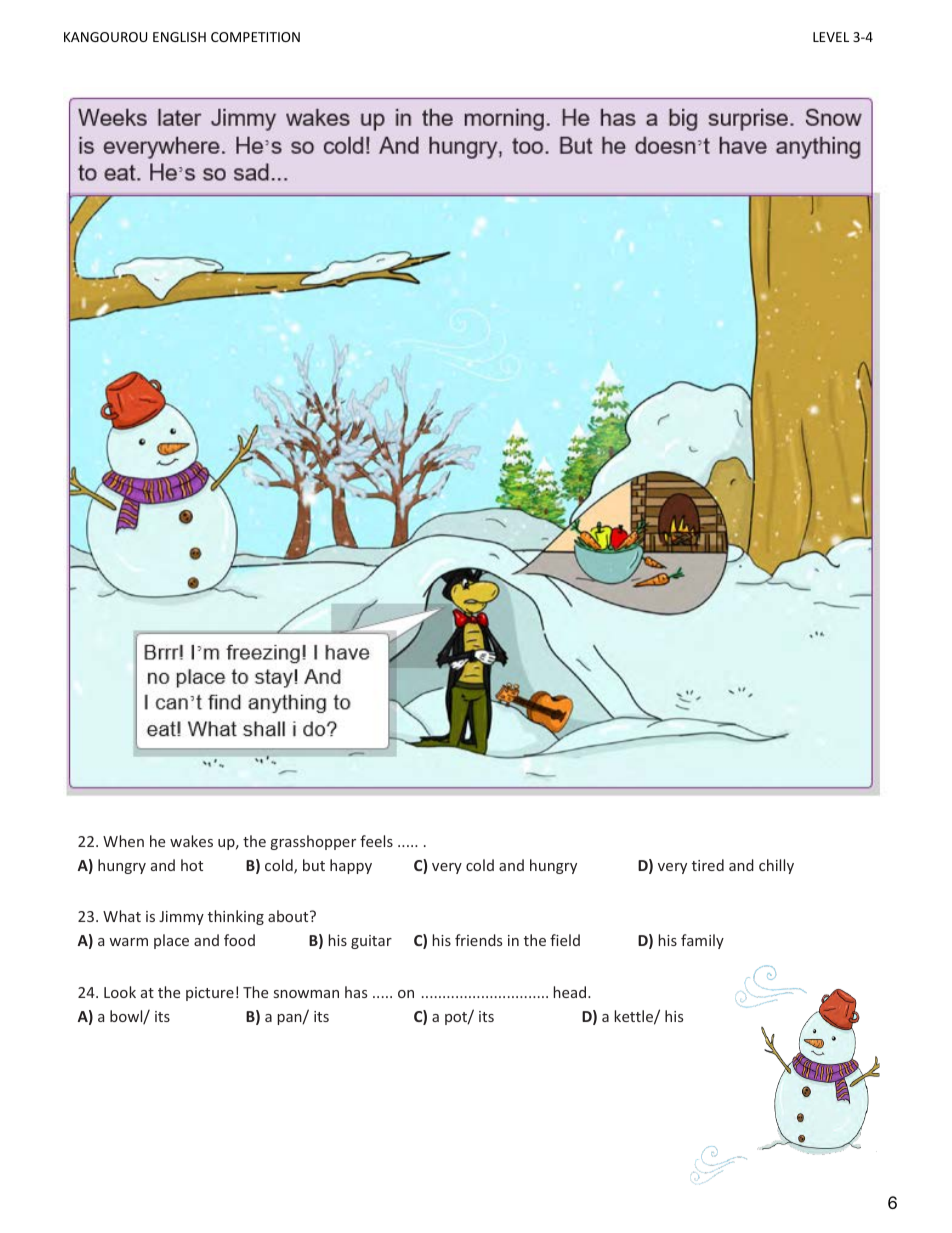 The image size is (952, 1233). What do you see at coordinates (708, 865) in the screenshot?
I see `tired` at bounding box center [708, 865].
